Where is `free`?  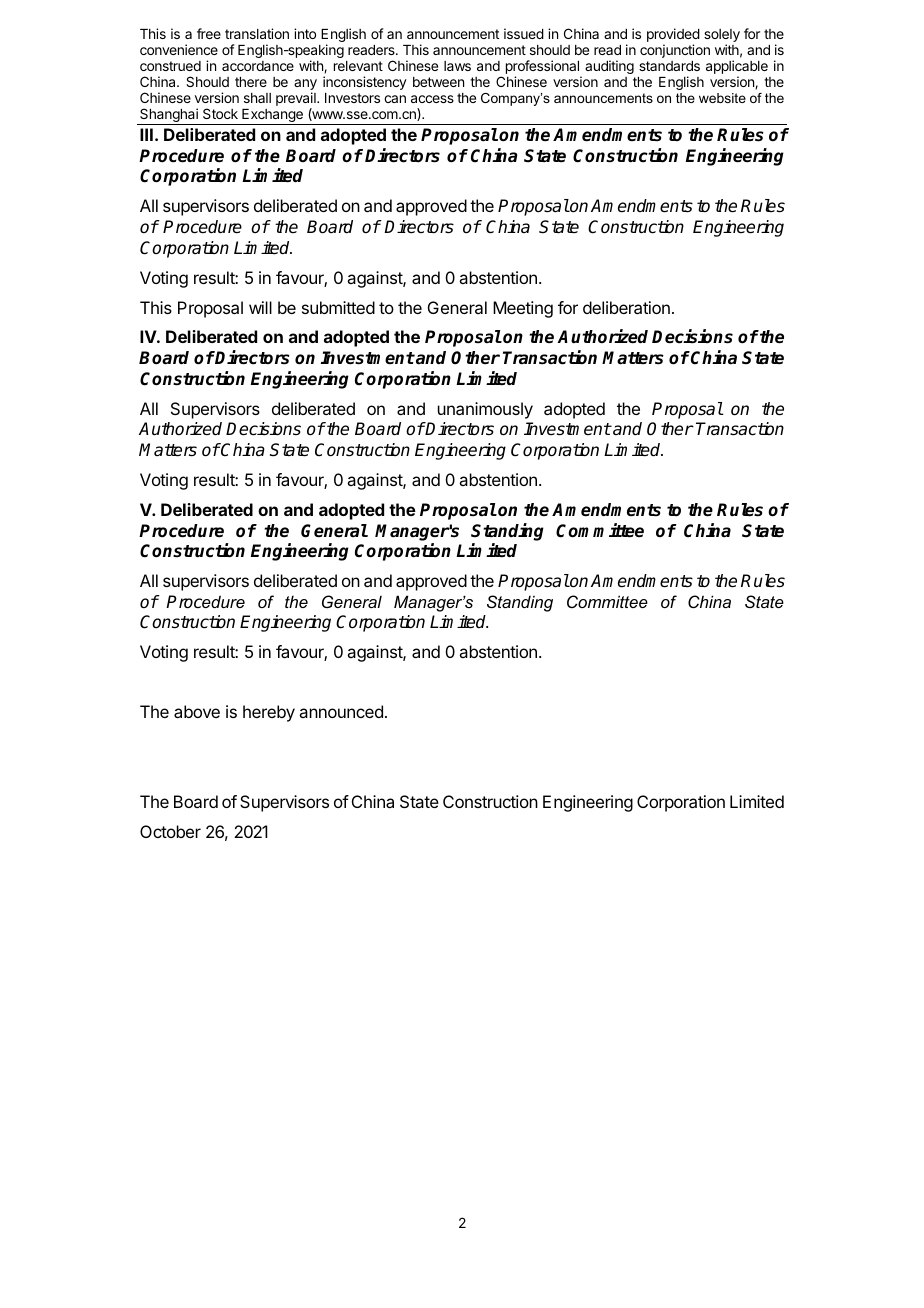
free is located at coordinates (209, 33).
